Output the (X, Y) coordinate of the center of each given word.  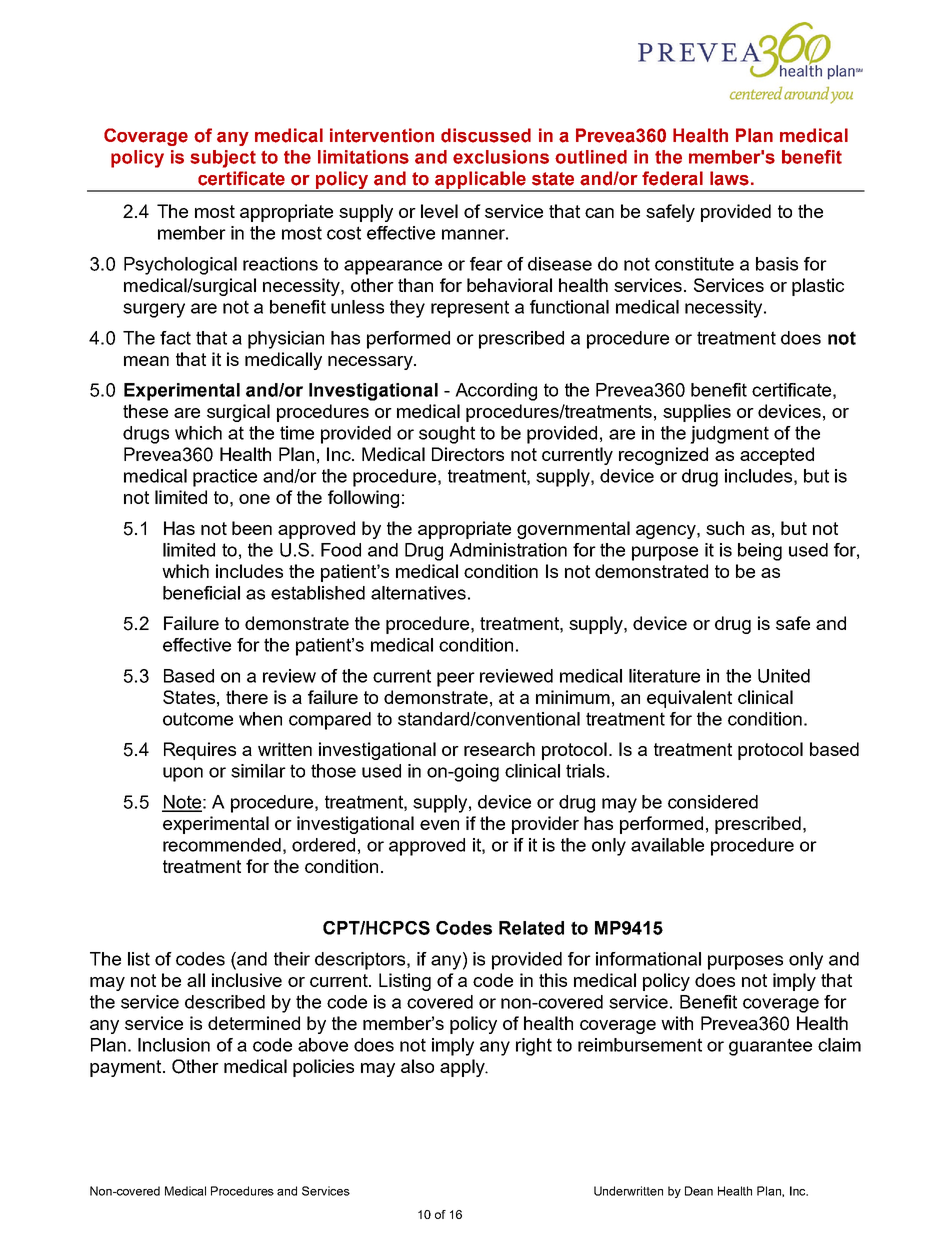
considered (713, 802)
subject (223, 159)
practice (225, 478)
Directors (468, 454)
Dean (699, 1191)
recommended (222, 845)
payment (127, 1068)
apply (463, 1068)
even (439, 825)
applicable (480, 181)
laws (729, 178)
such (725, 528)
